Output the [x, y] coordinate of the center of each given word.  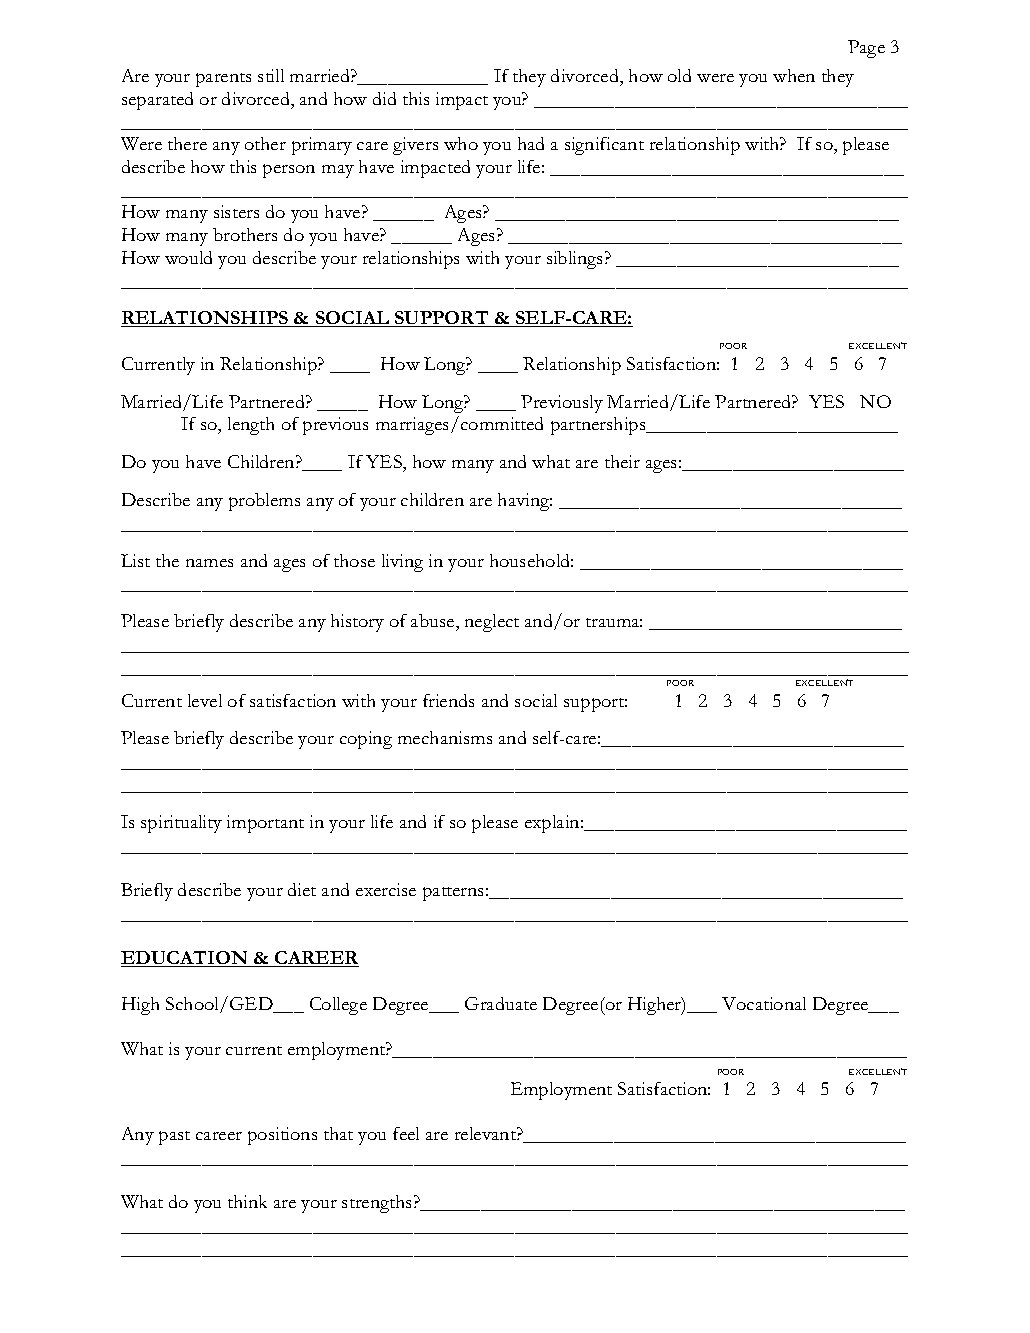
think [247, 1201]
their [622, 461]
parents [223, 80]
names [209, 563]
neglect [492, 623]
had [531, 143]
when [794, 75]
